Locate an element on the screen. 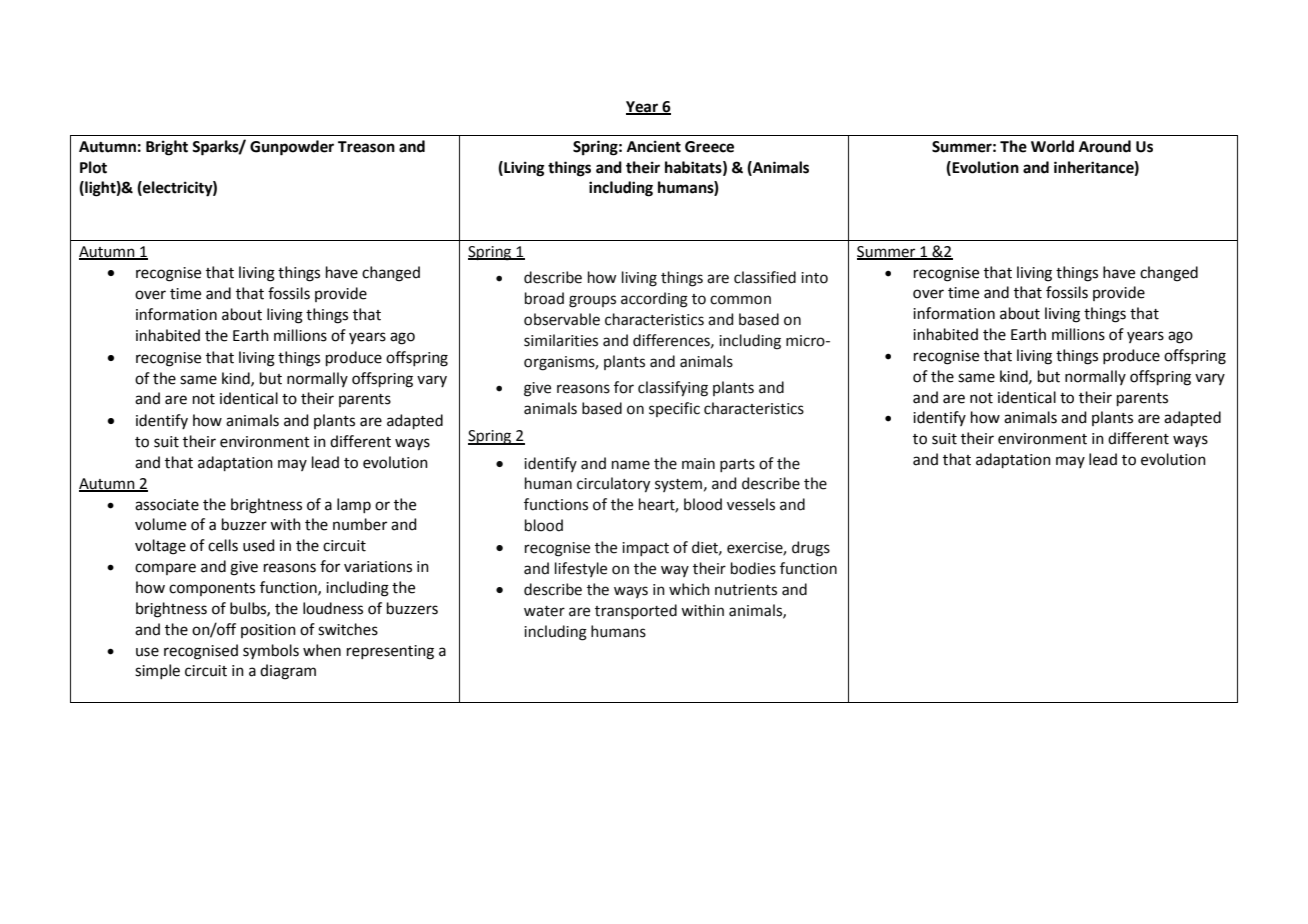 Image resolution: width=1308 pixels, height=924 pixels. groups is located at coordinates (592, 301).
